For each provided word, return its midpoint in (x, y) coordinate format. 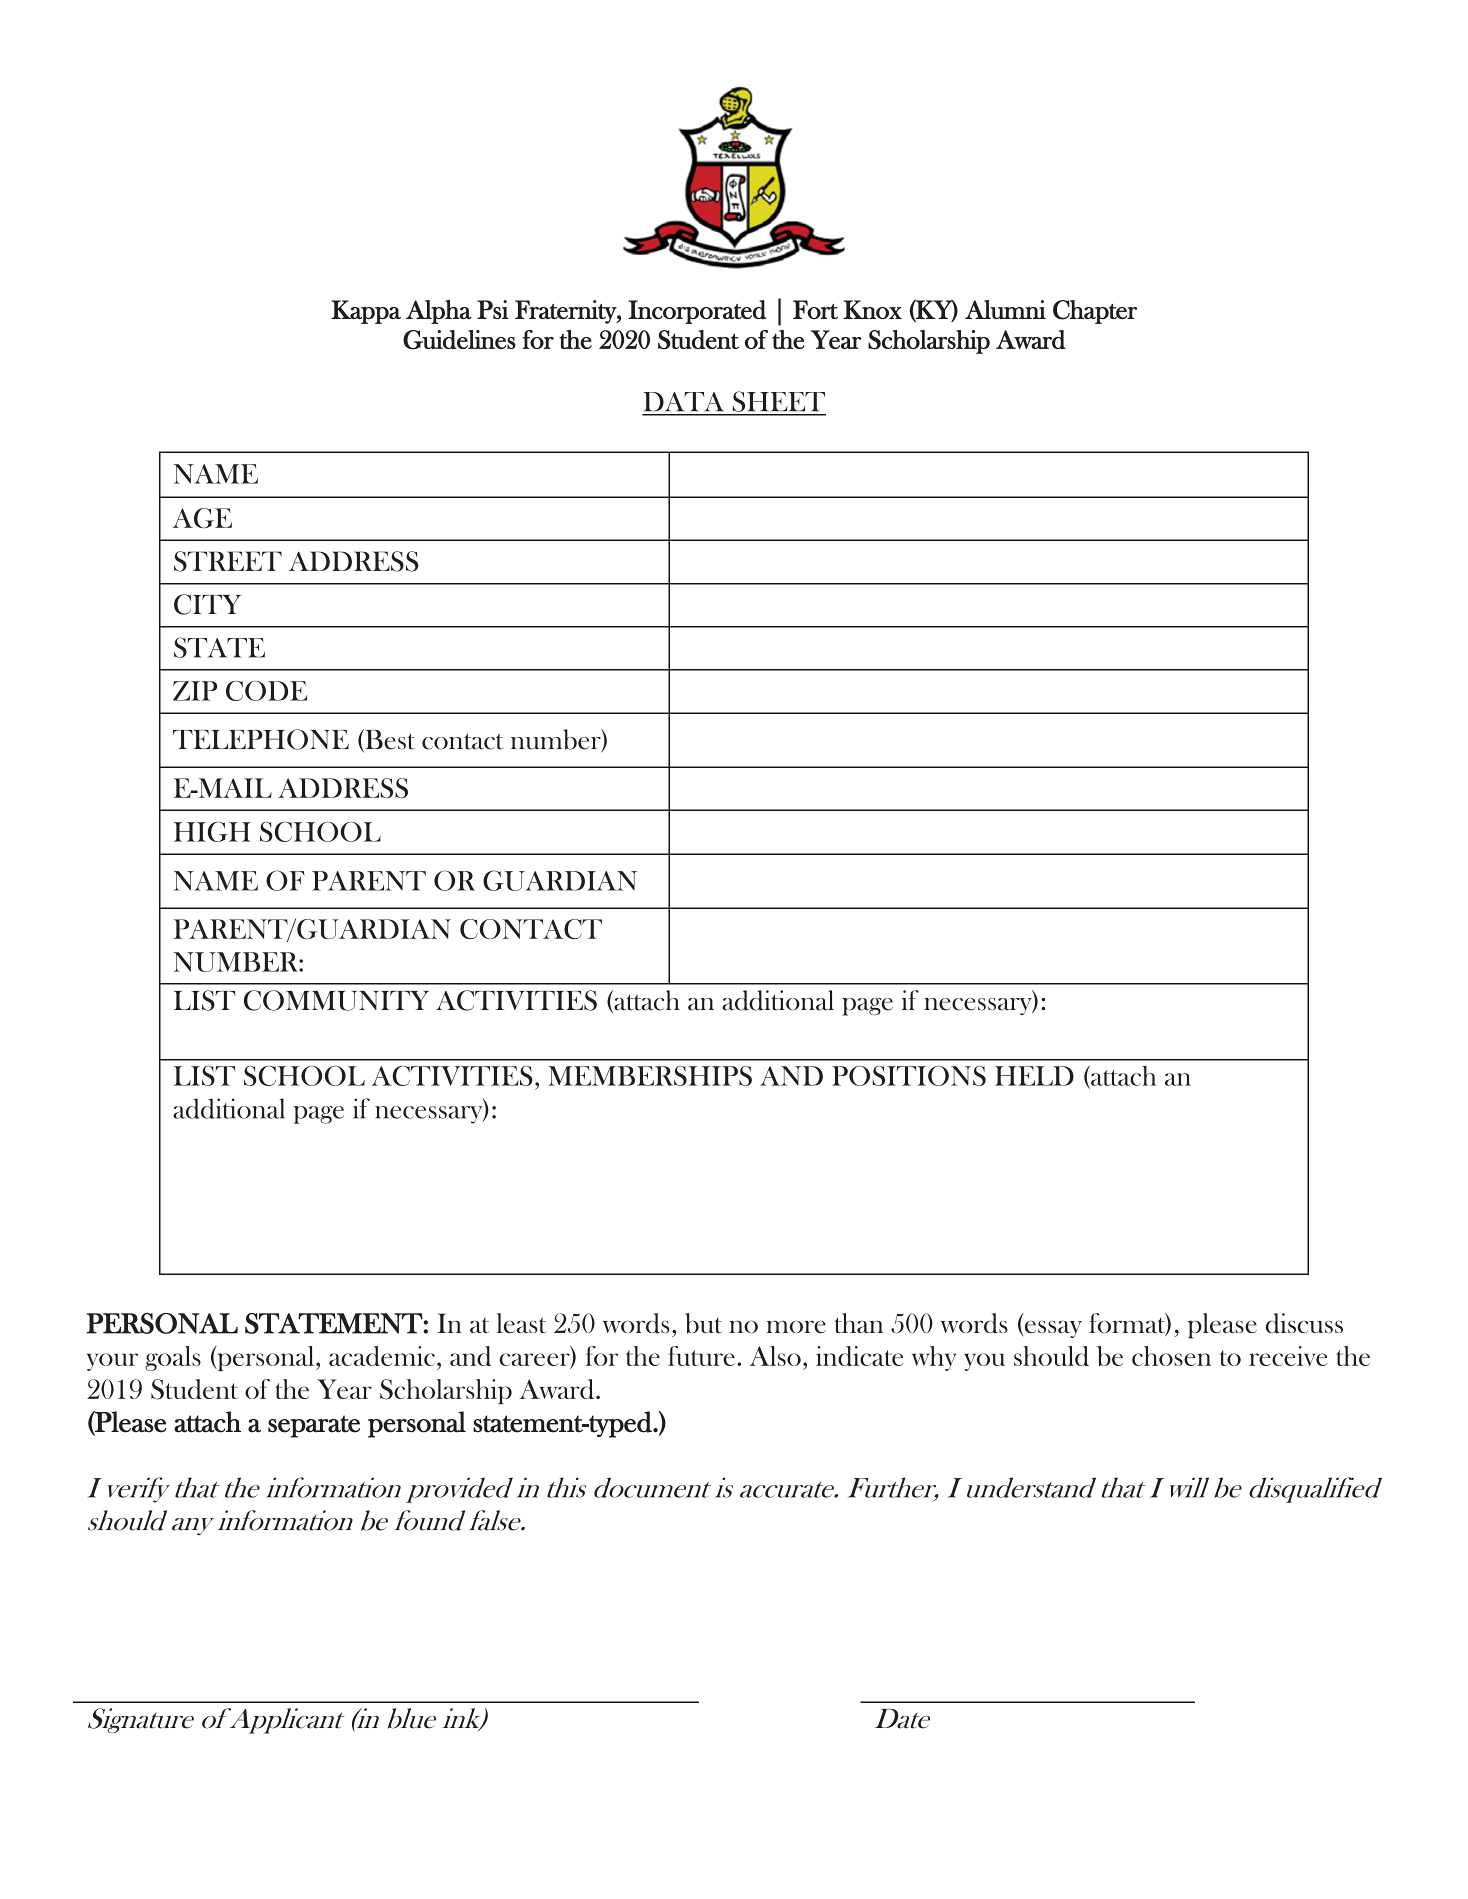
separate (314, 1426)
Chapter (1095, 312)
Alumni (1005, 309)
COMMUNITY (336, 1000)
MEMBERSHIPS (650, 1076)
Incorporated (697, 312)
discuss (1304, 1323)
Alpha (439, 312)
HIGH (212, 831)
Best (389, 740)
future (701, 1356)
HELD (1034, 1076)
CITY (207, 604)
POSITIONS (909, 1076)
